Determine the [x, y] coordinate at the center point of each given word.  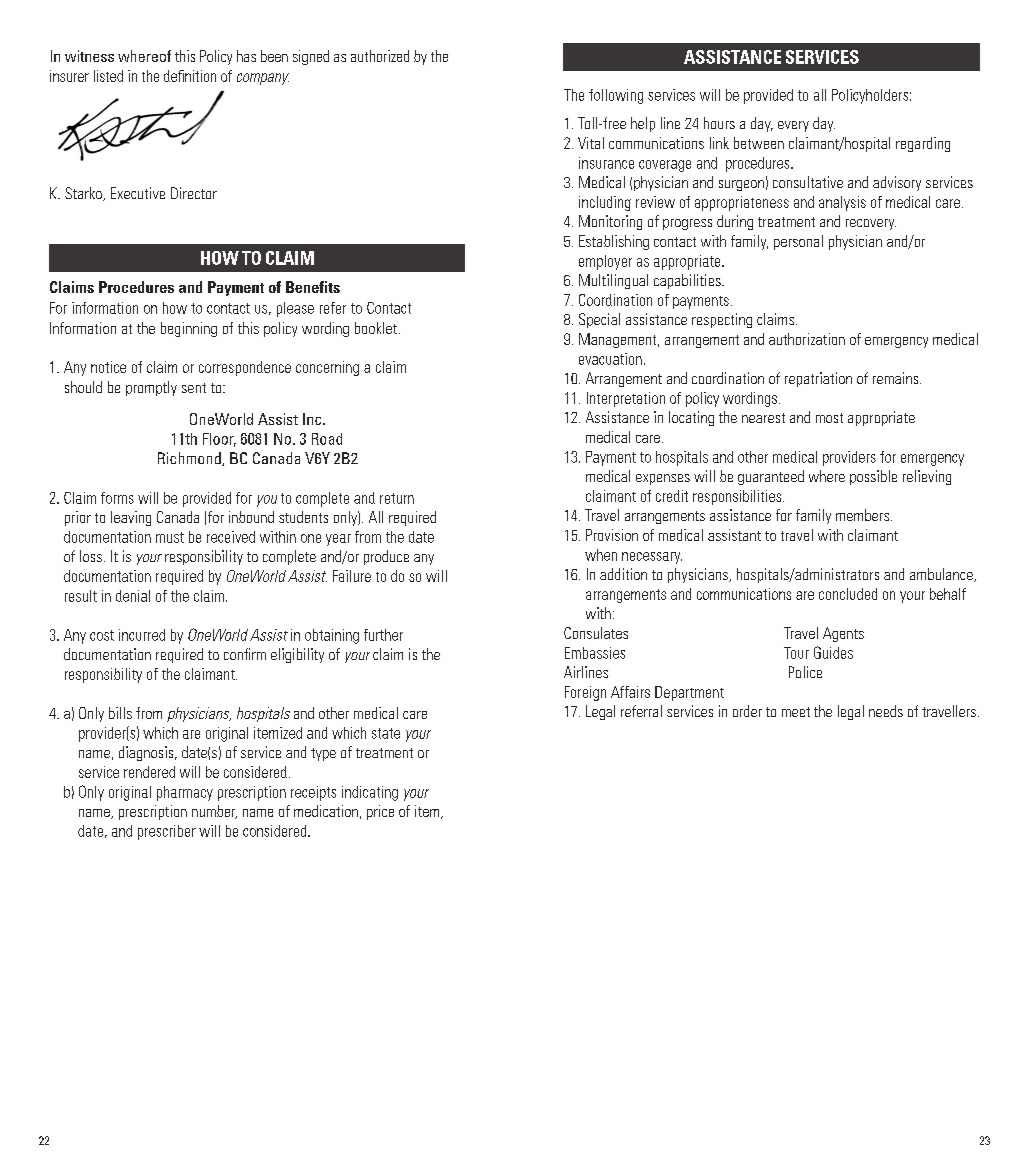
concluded [848, 594]
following [616, 96]
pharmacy [185, 793]
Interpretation [626, 399]
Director [194, 193]
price [380, 812]
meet [796, 712]
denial [133, 596]
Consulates [596, 633]
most [829, 418]
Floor [219, 440]
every [793, 126]
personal [798, 242]
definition [190, 76]
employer [605, 262]
